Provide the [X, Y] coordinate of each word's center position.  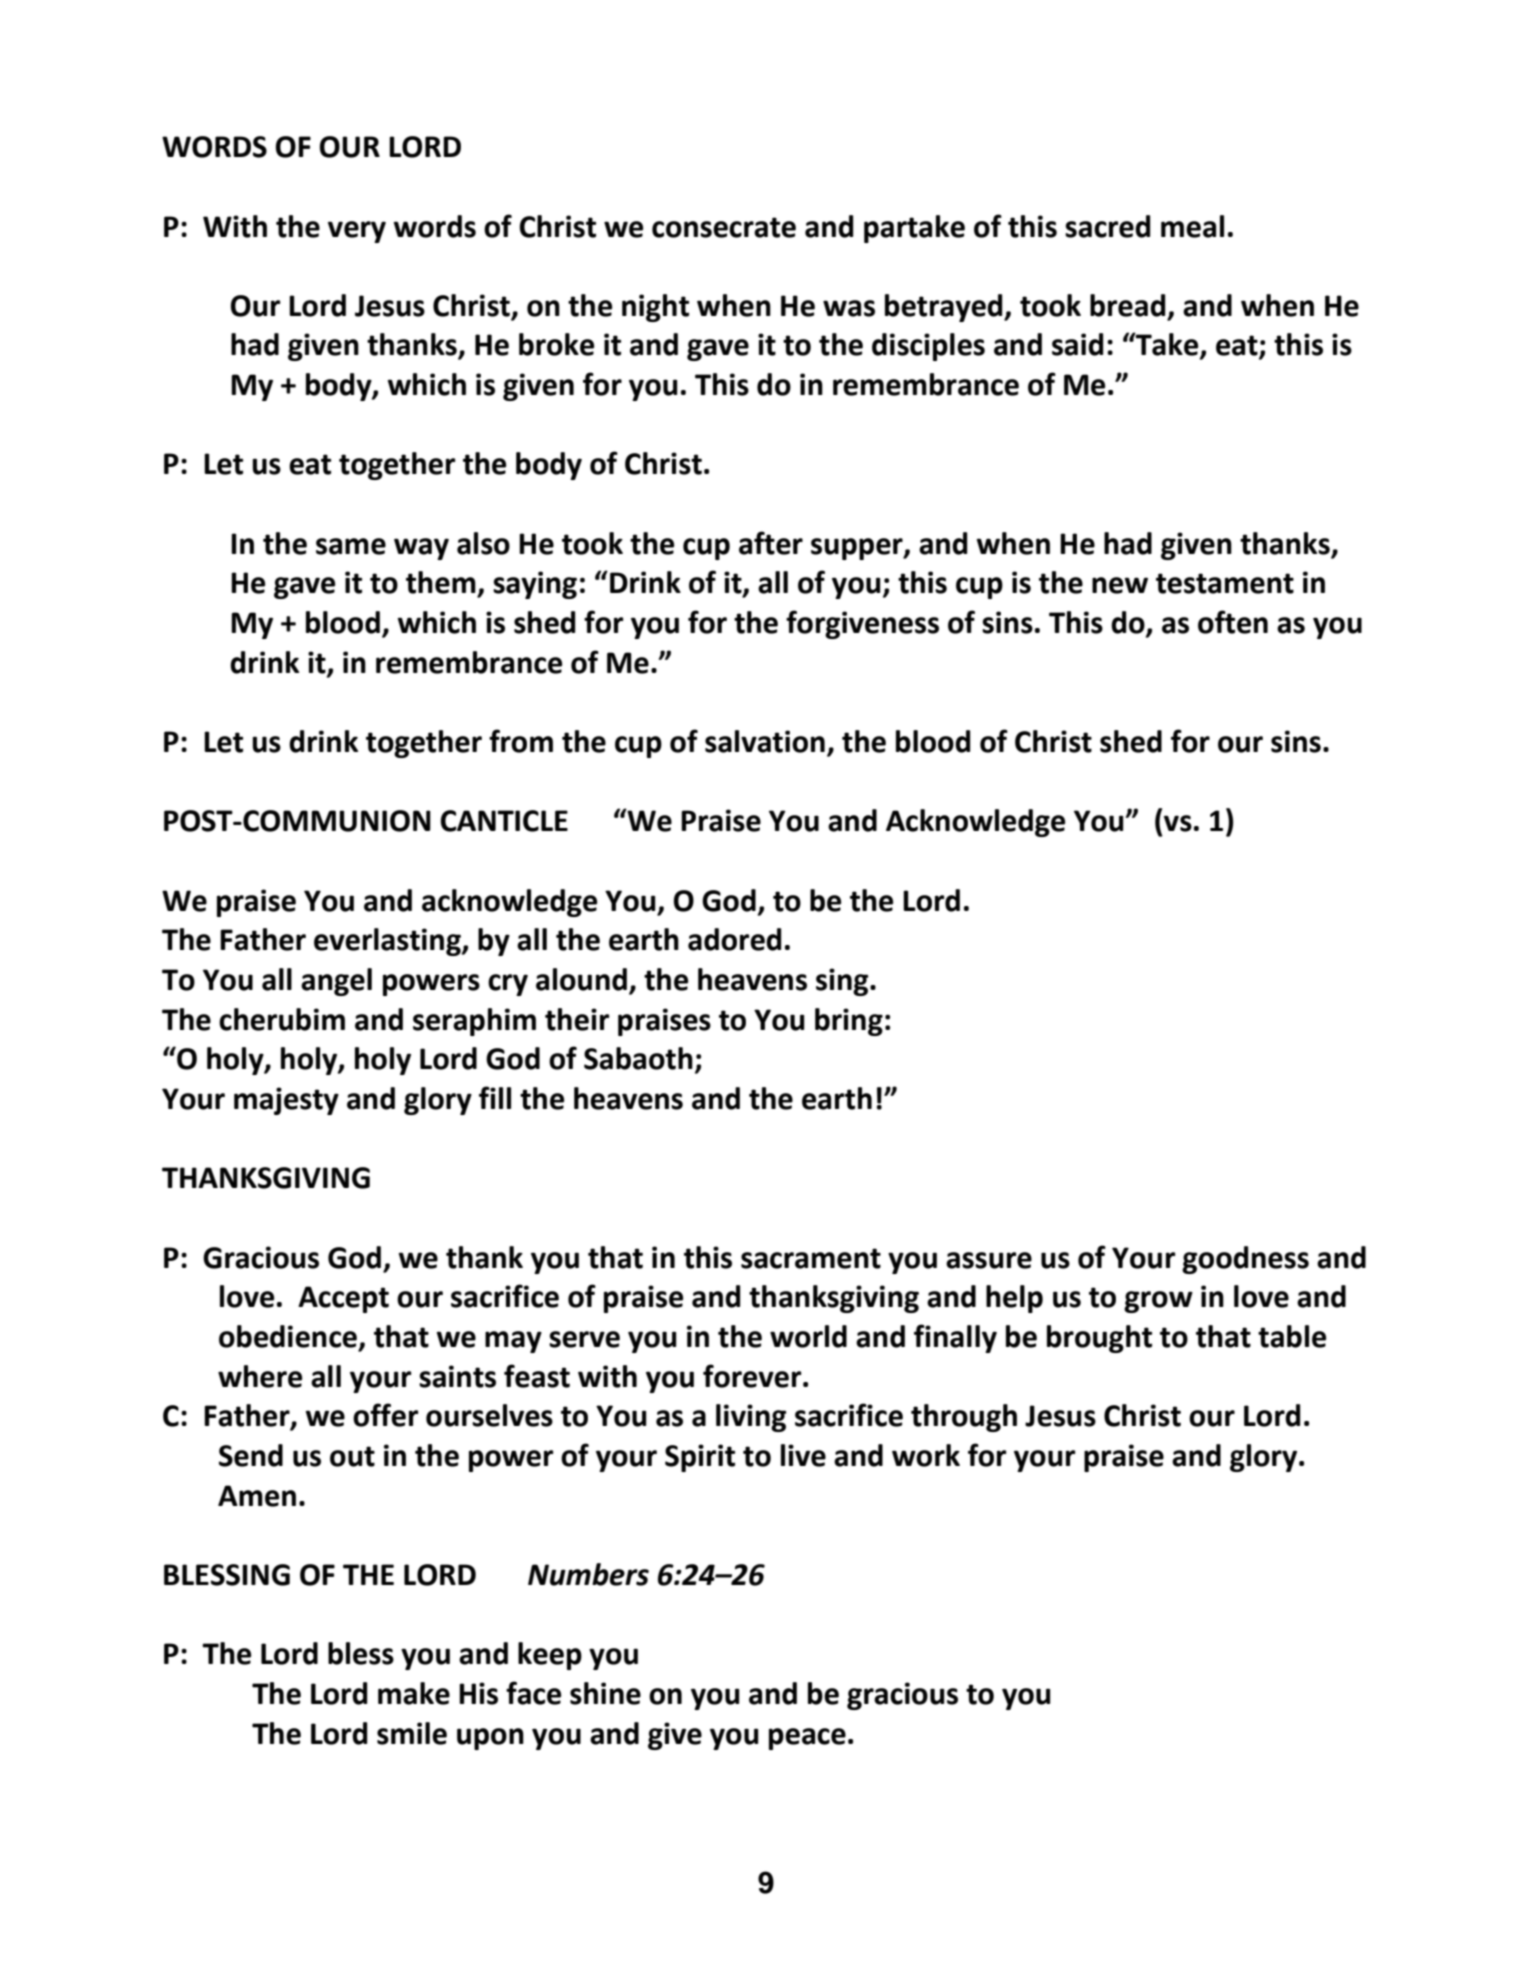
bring [849, 1022]
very [357, 232]
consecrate [724, 227]
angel [336, 982]
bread [1127, 305]
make [414, 1693]
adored [734, 939]
